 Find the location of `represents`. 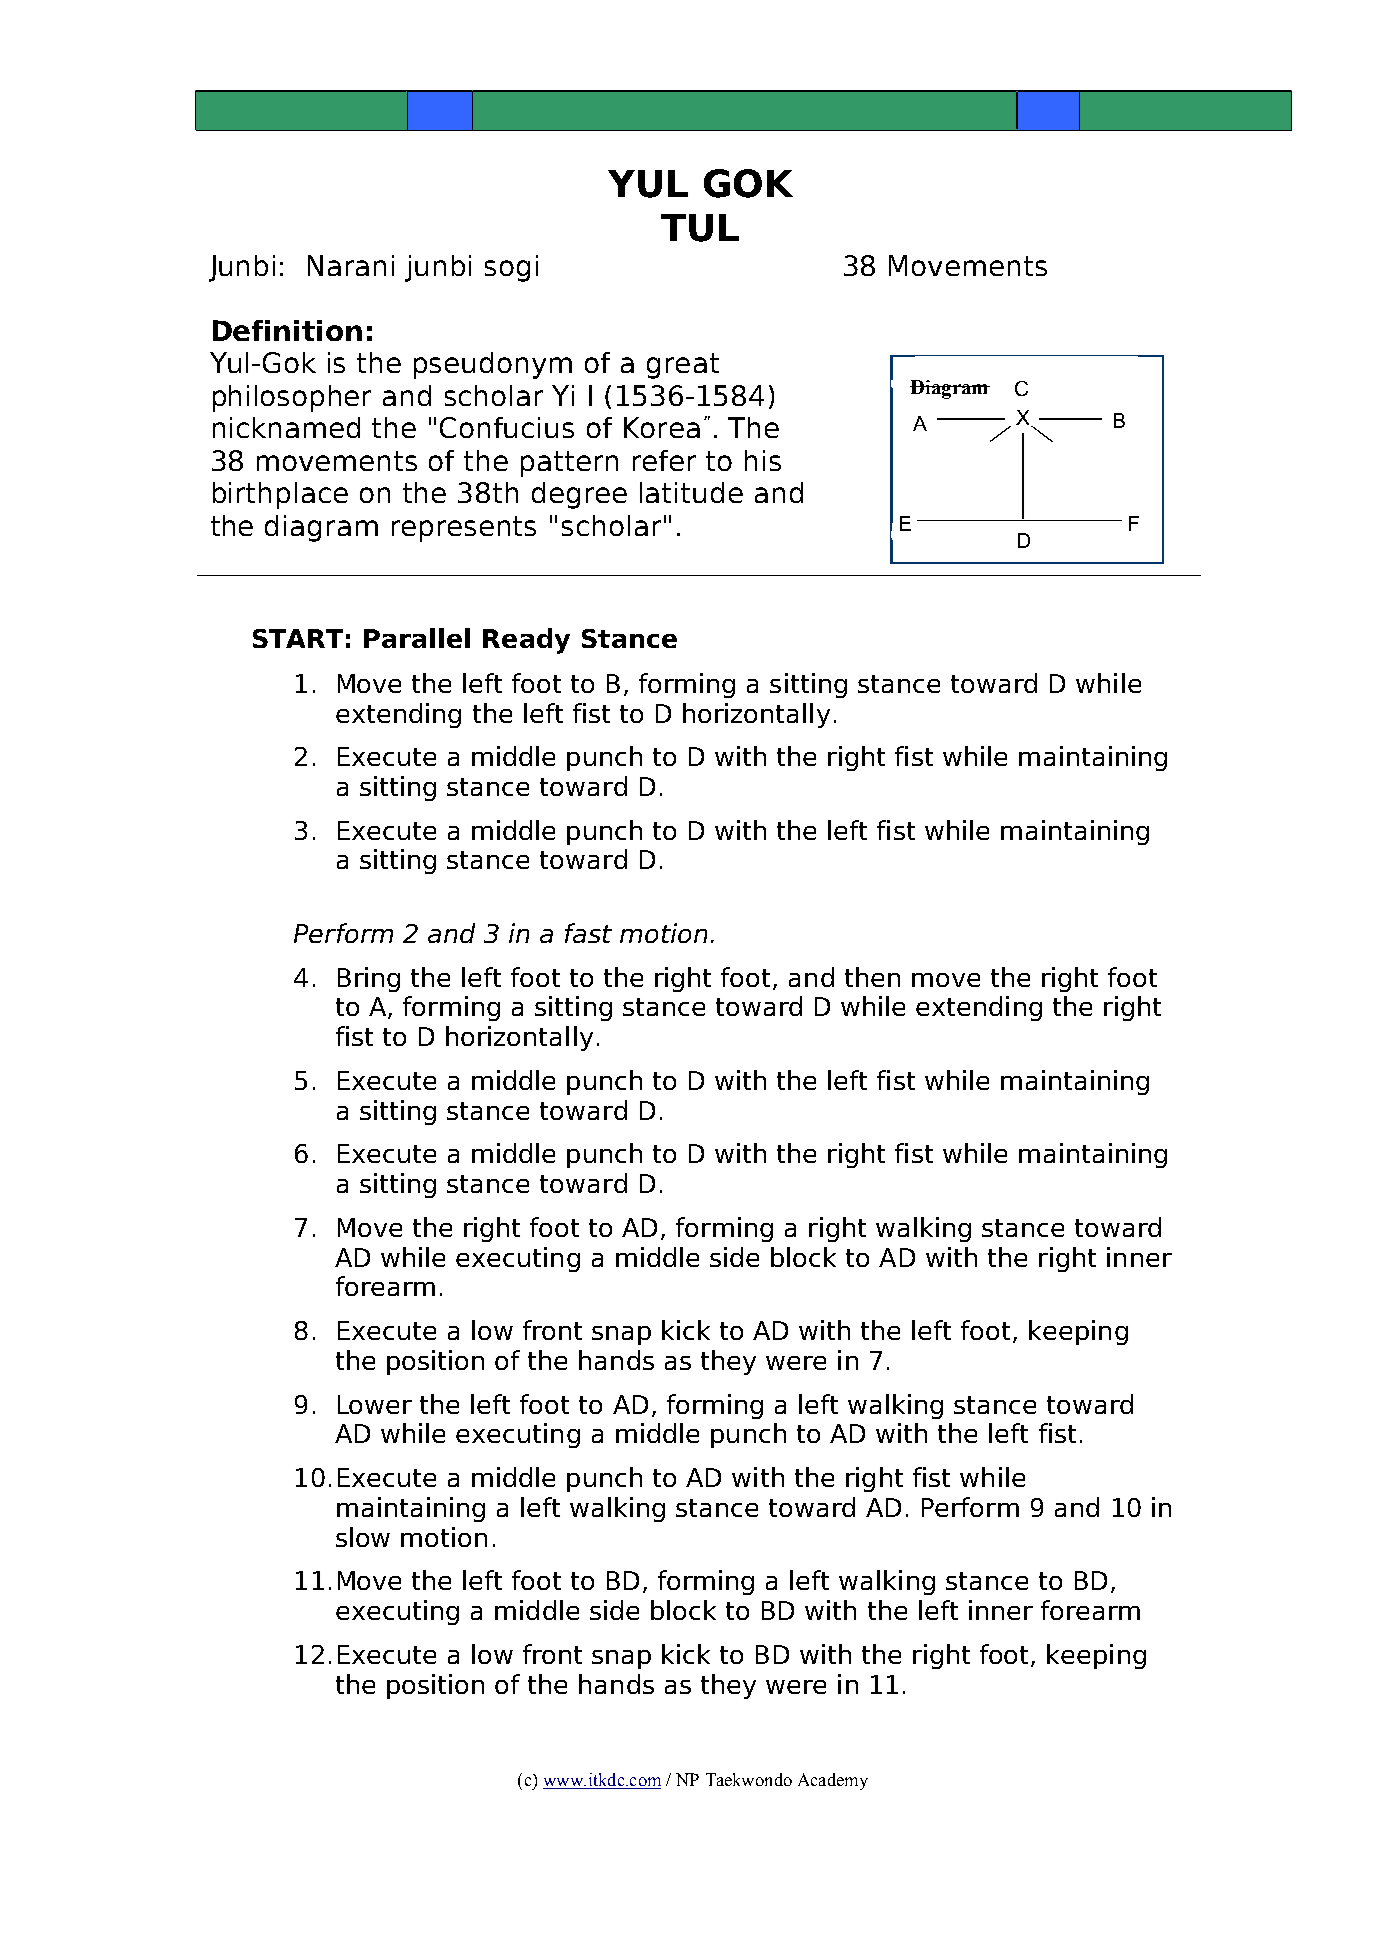

represents is located at coordinates (464, 529).
